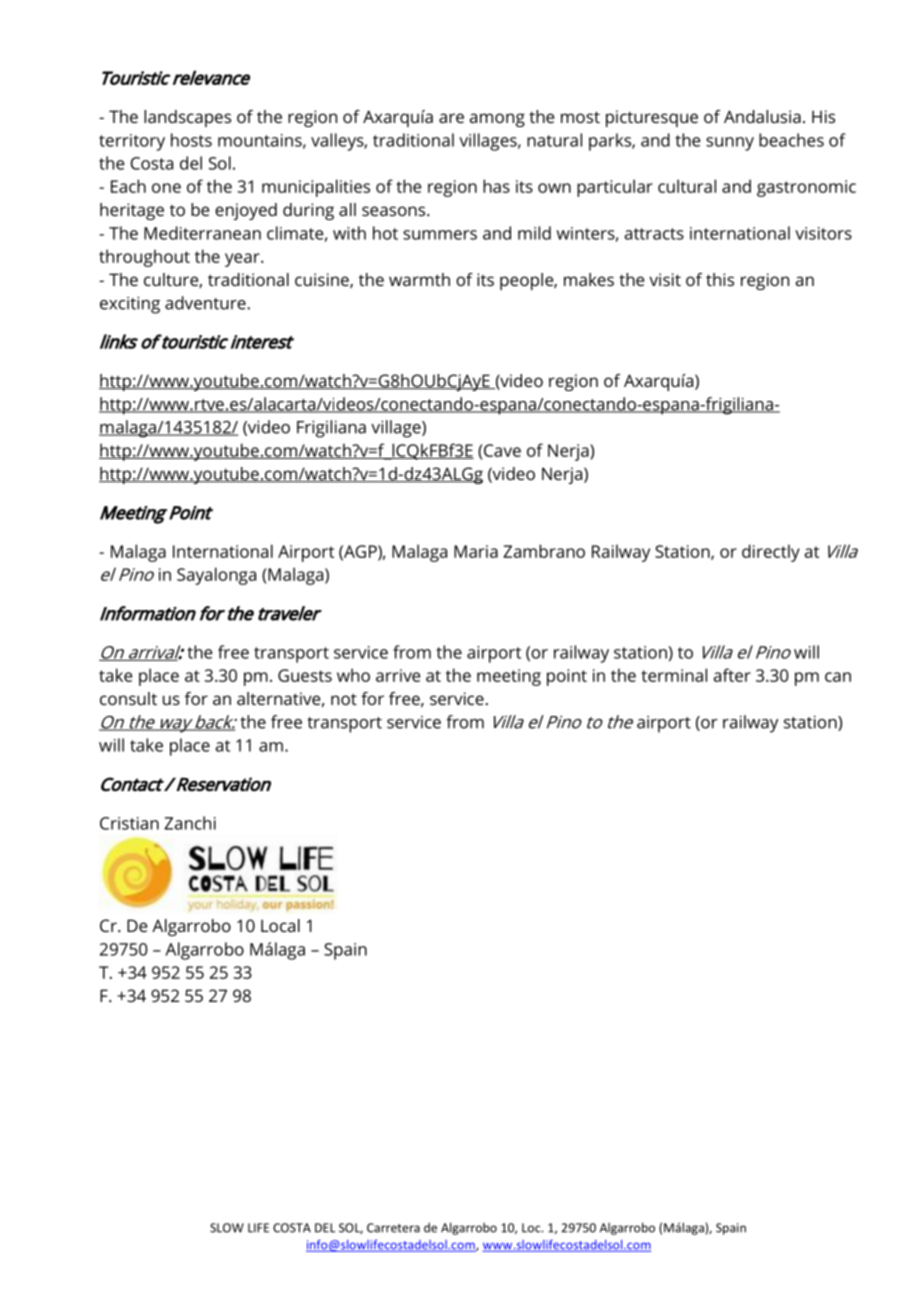  What do you see at coordinates (501, 450) in the page?
I see `Cave` at bounding box center [501, 450].
